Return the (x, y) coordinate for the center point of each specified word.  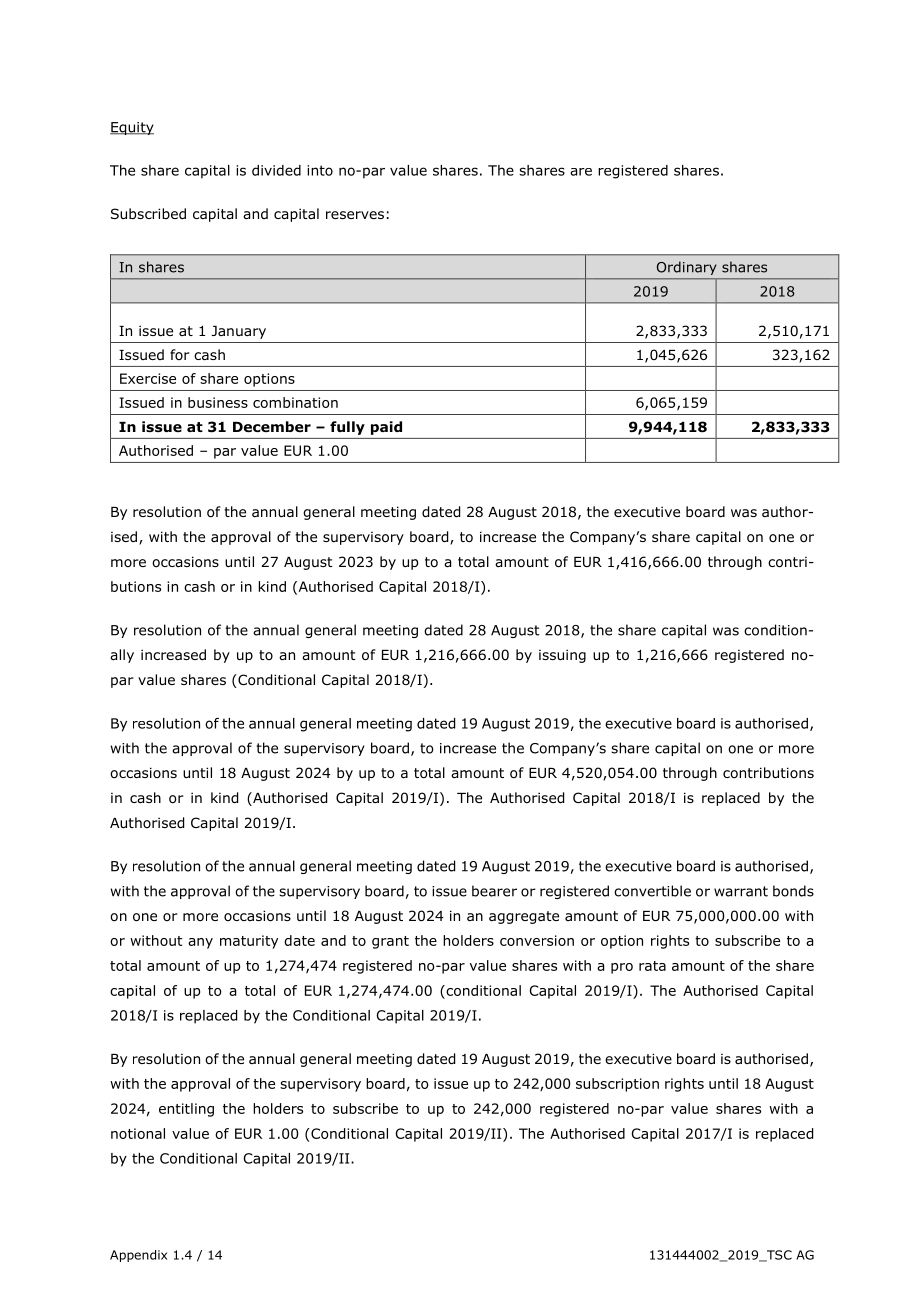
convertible (652, 891)
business (218, 402)
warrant (741, 891)
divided (276, 170)
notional (138, 1133)
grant (390, 942)
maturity (249, 942)
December (272, 426)
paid (386, 428)
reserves (355, 215)
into (320, 170)
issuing (562, 656)
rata (652, 966)
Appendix (138, 1256)
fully (347, 428)
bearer (494, 891)
